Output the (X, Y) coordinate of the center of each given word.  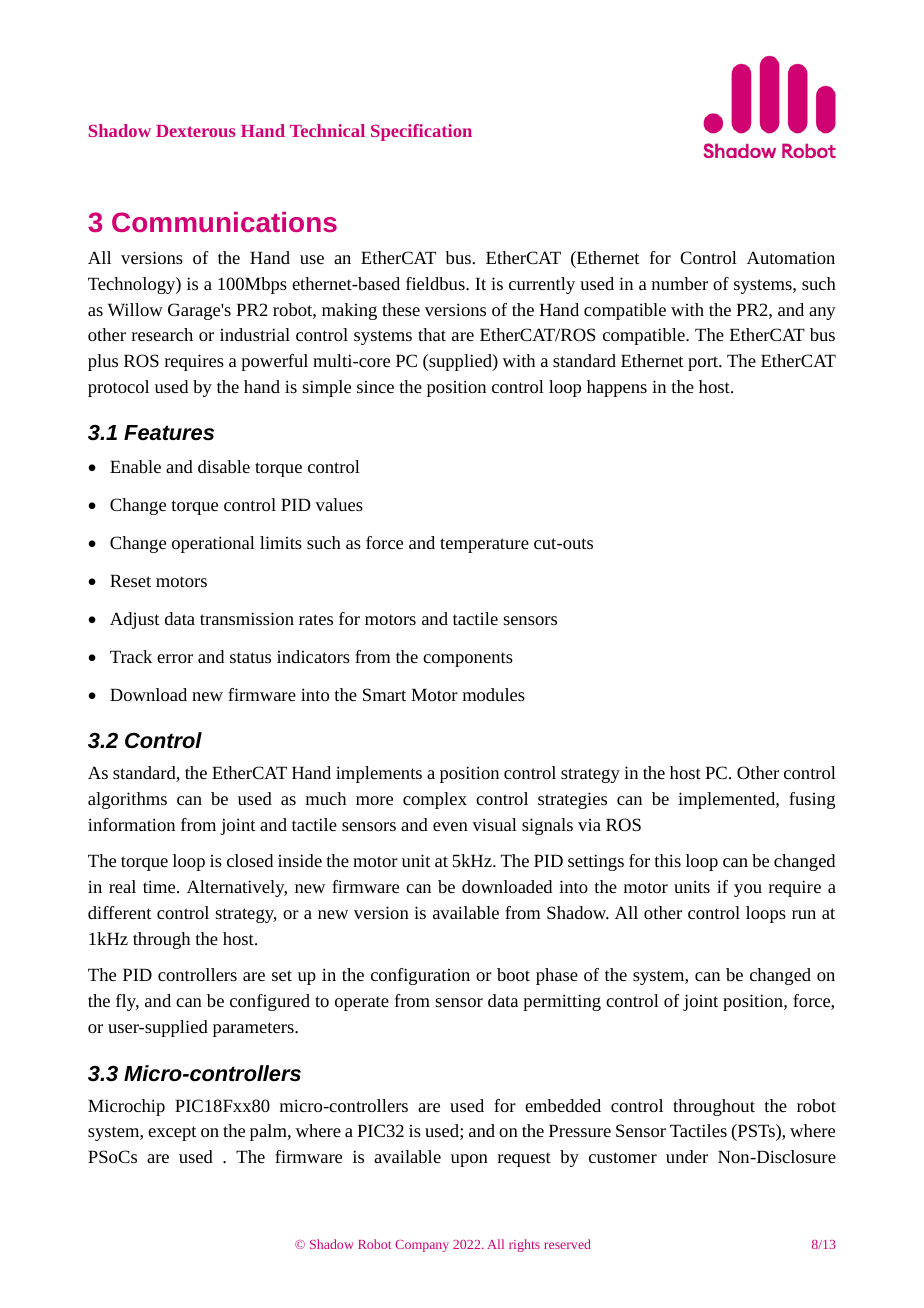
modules (494, 694)
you (748, 890)
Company (422, 1246)
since (375, 387)
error (175, 658)
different (120, 912)
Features (169, 433)
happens (617, 388)
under (687, 1156)
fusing (812, 800)
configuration (420, 976)
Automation (791, 257)
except (172, 1133)
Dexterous (195, 131)
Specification (421, 132)
